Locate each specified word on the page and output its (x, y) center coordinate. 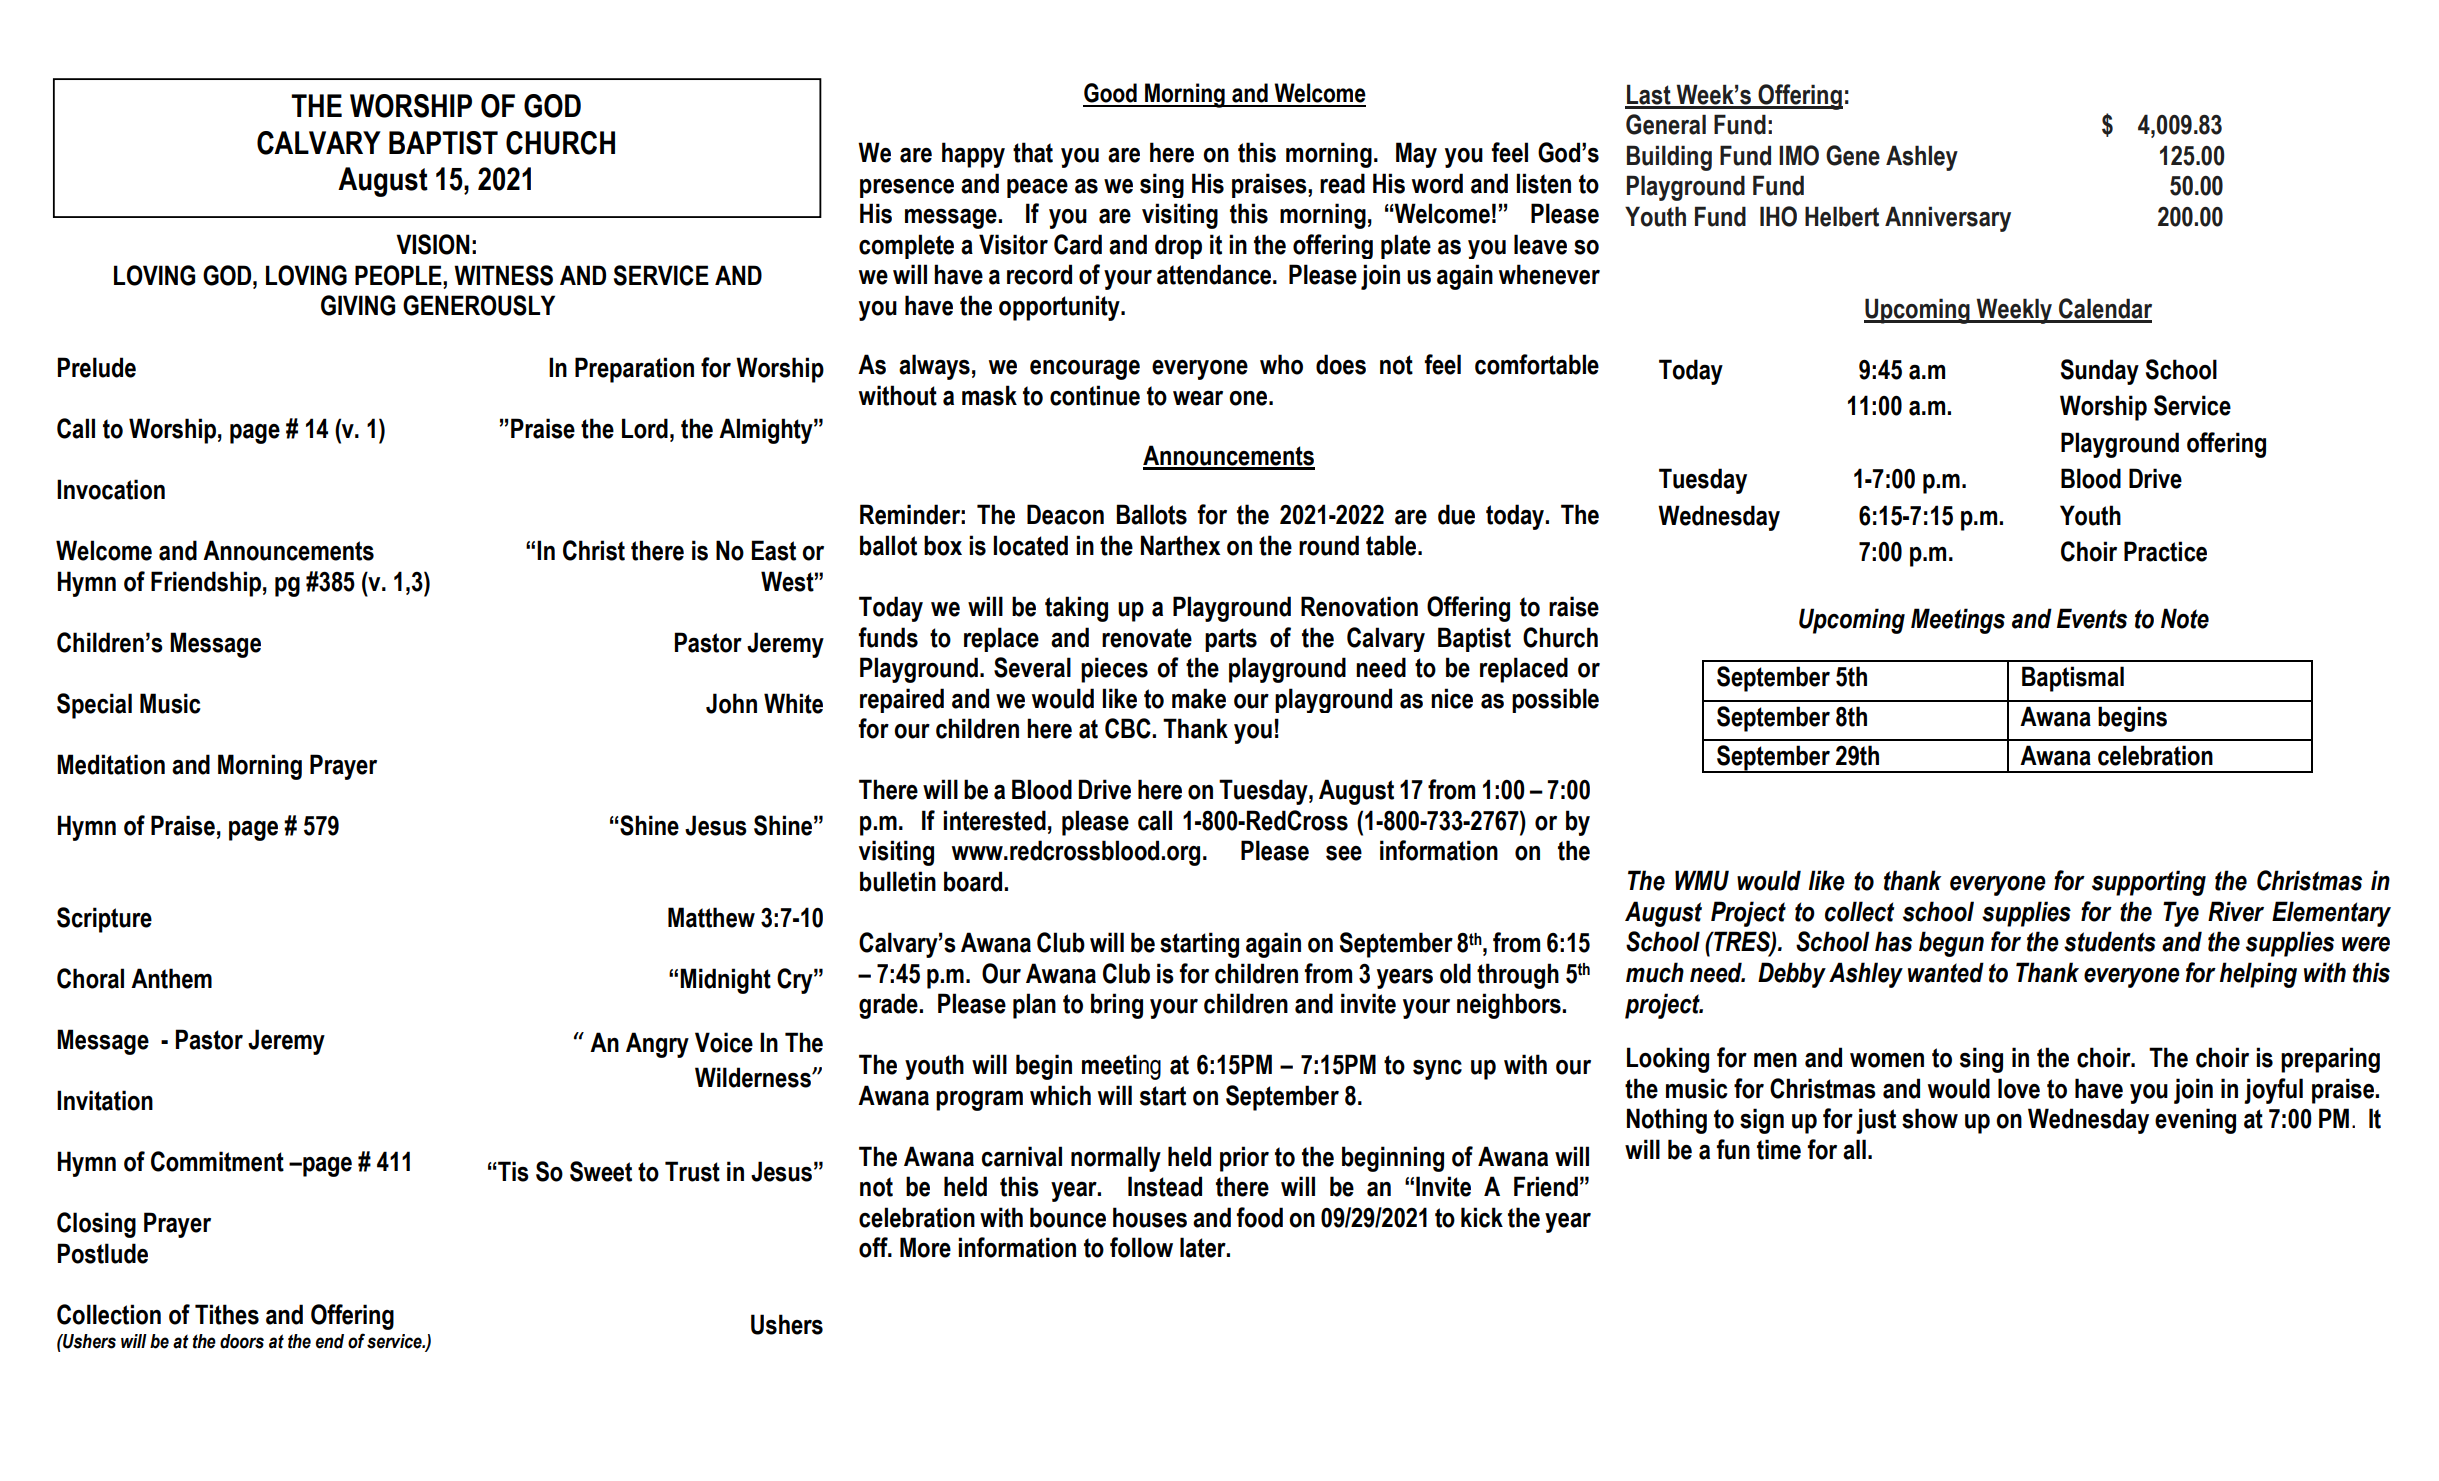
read (1342, 183)
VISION (433, 244)
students (2110, 941)
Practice (2165, 551)
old (1455, 973)
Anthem (171, 978)
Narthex (1180, 545)
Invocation (111, 489)
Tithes (227, 1314)
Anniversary (1948, 219)
